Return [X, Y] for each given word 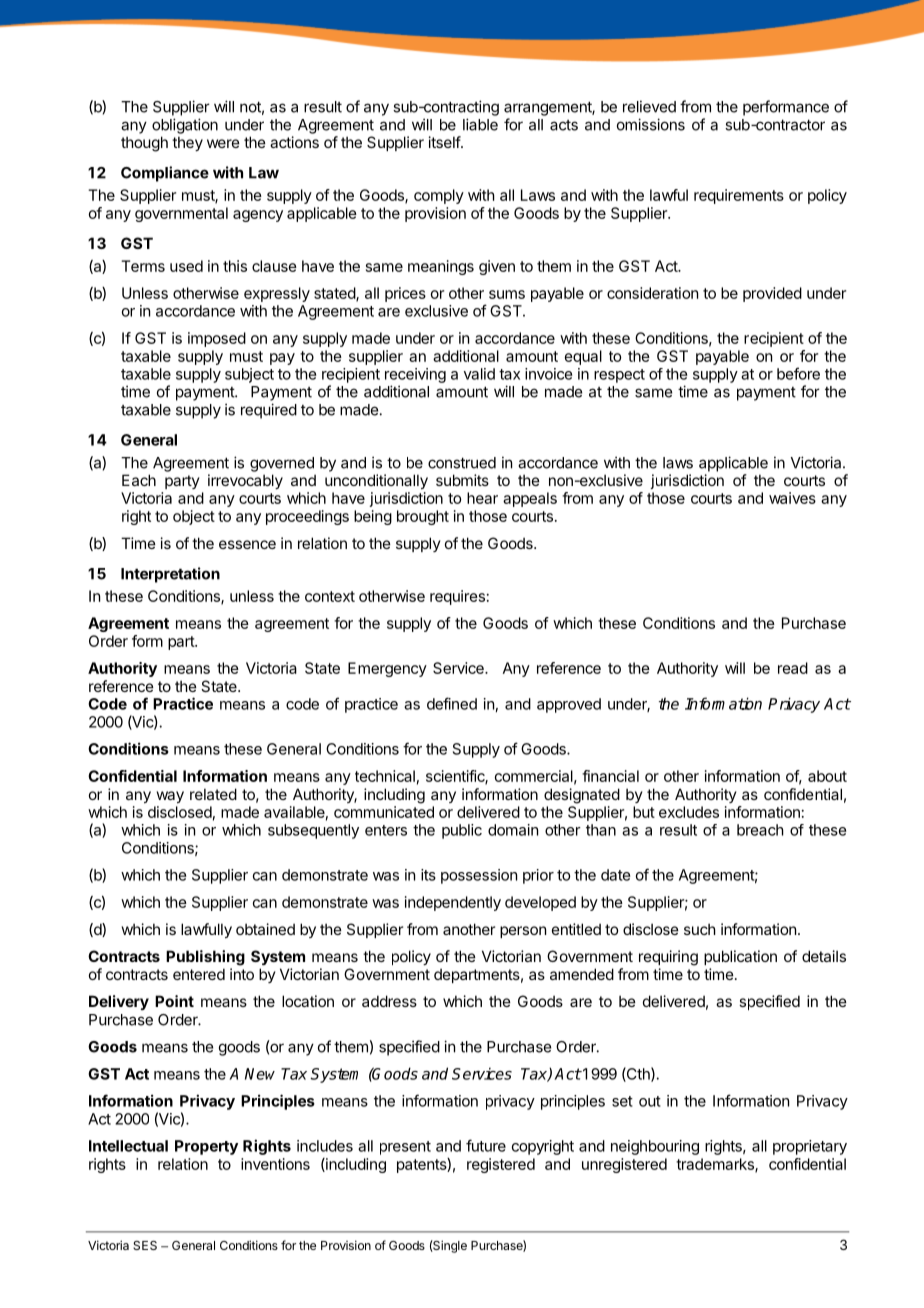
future [486, 1145]
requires [457, 597]
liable [480, 124]
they [187, 143]
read [793, 668]
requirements [739, 196]
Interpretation [170, 575]
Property [206, 1147]
